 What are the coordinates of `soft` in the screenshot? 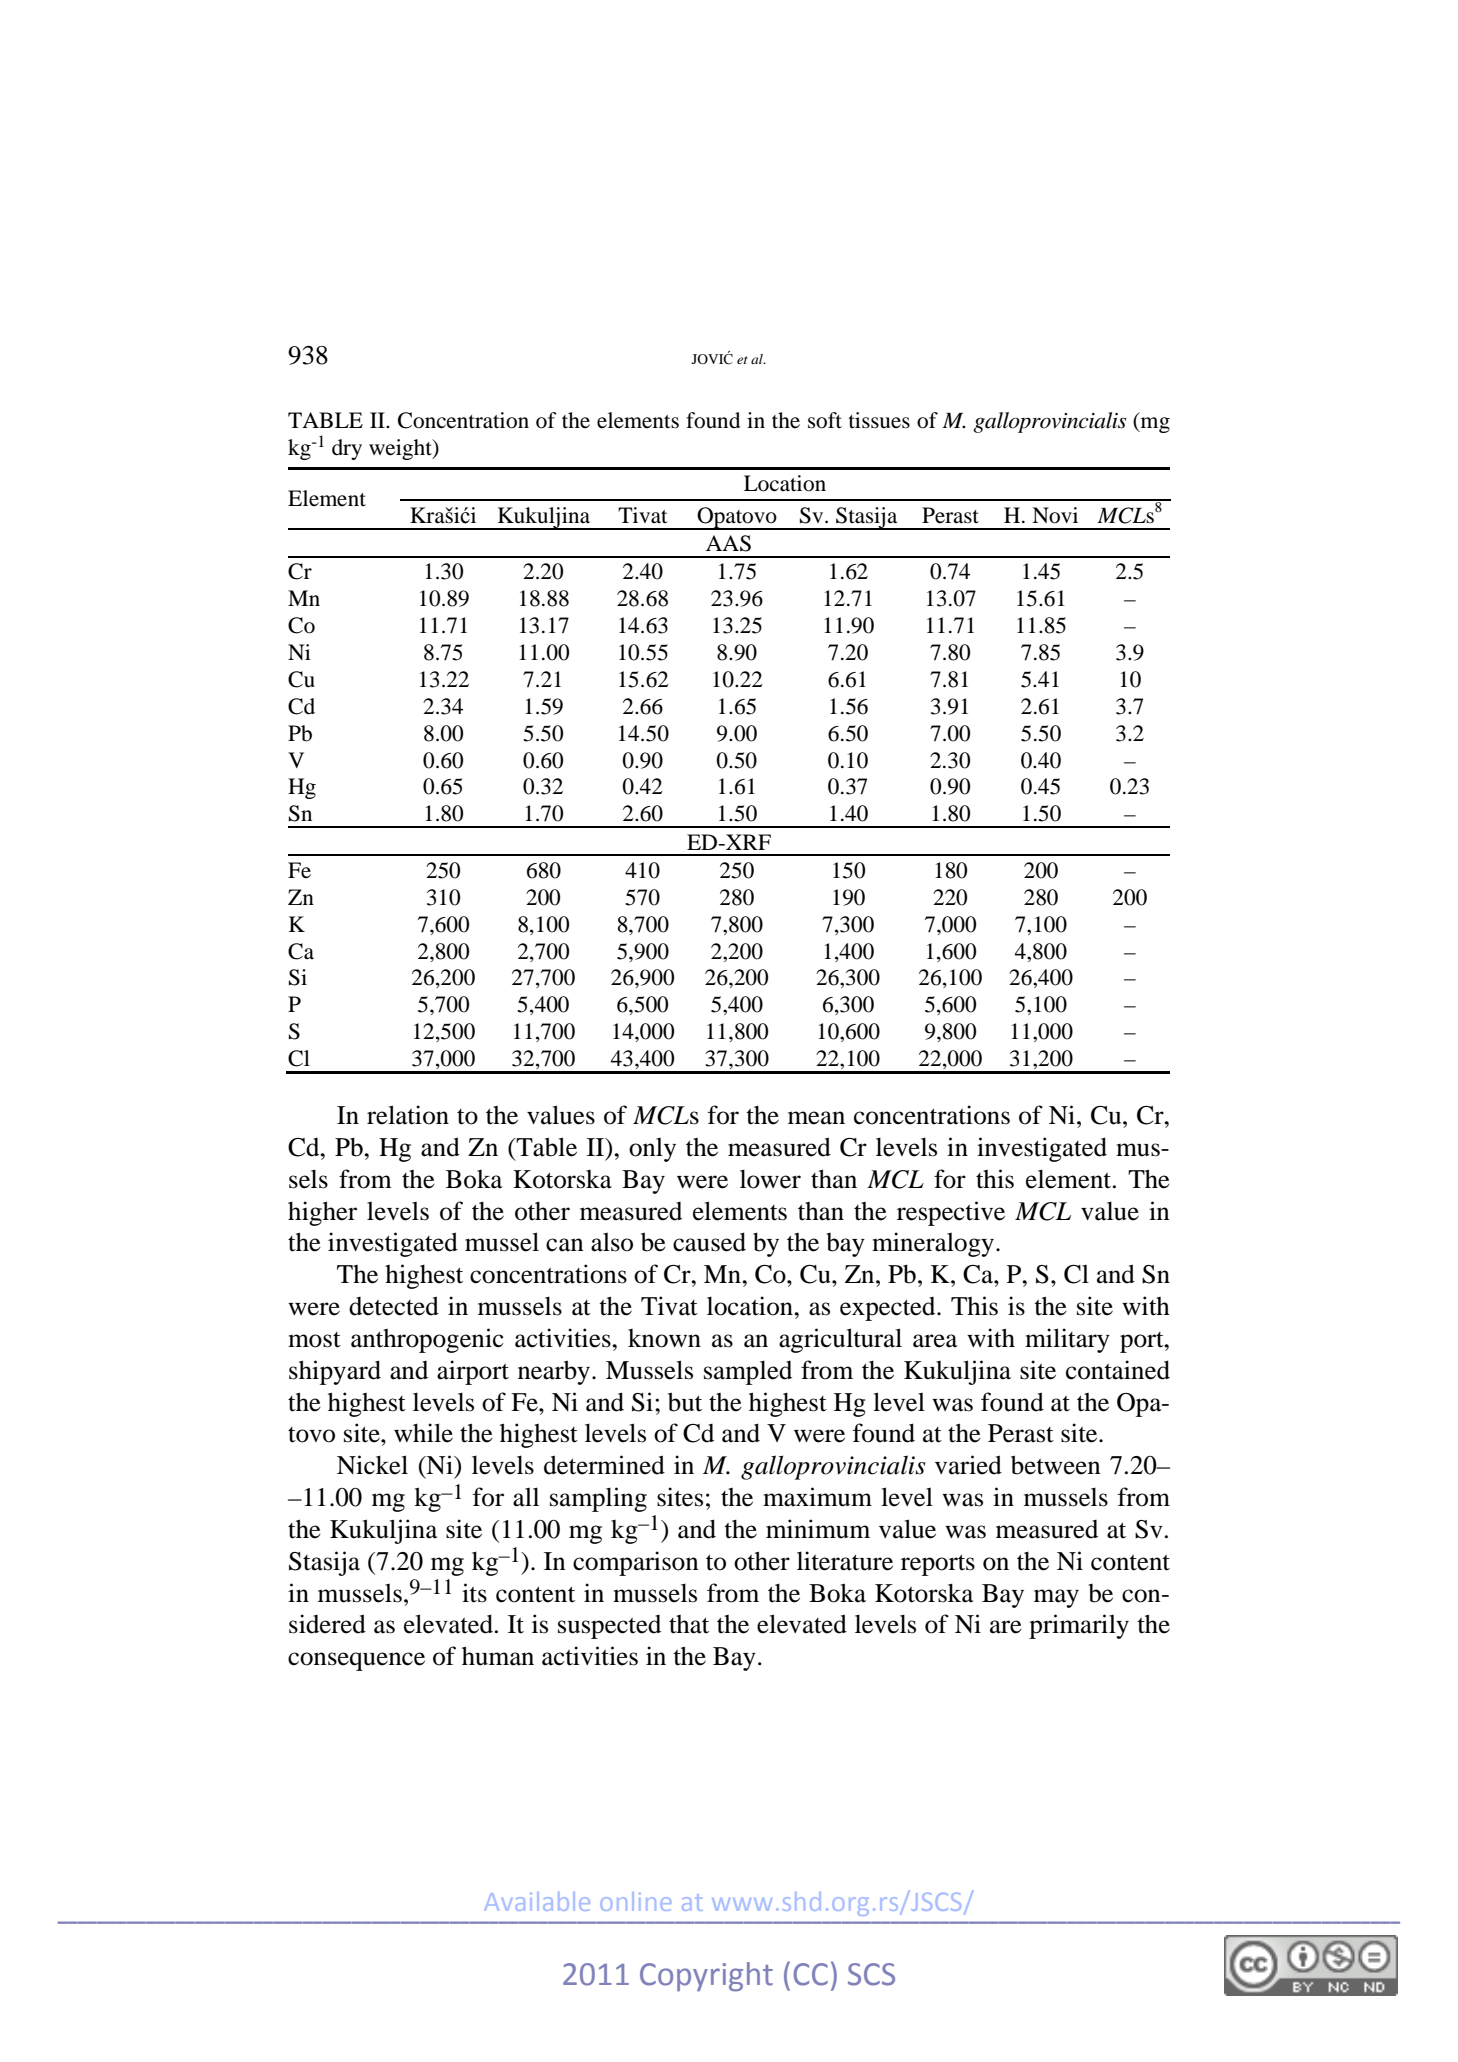 It's located at (825, 420).
